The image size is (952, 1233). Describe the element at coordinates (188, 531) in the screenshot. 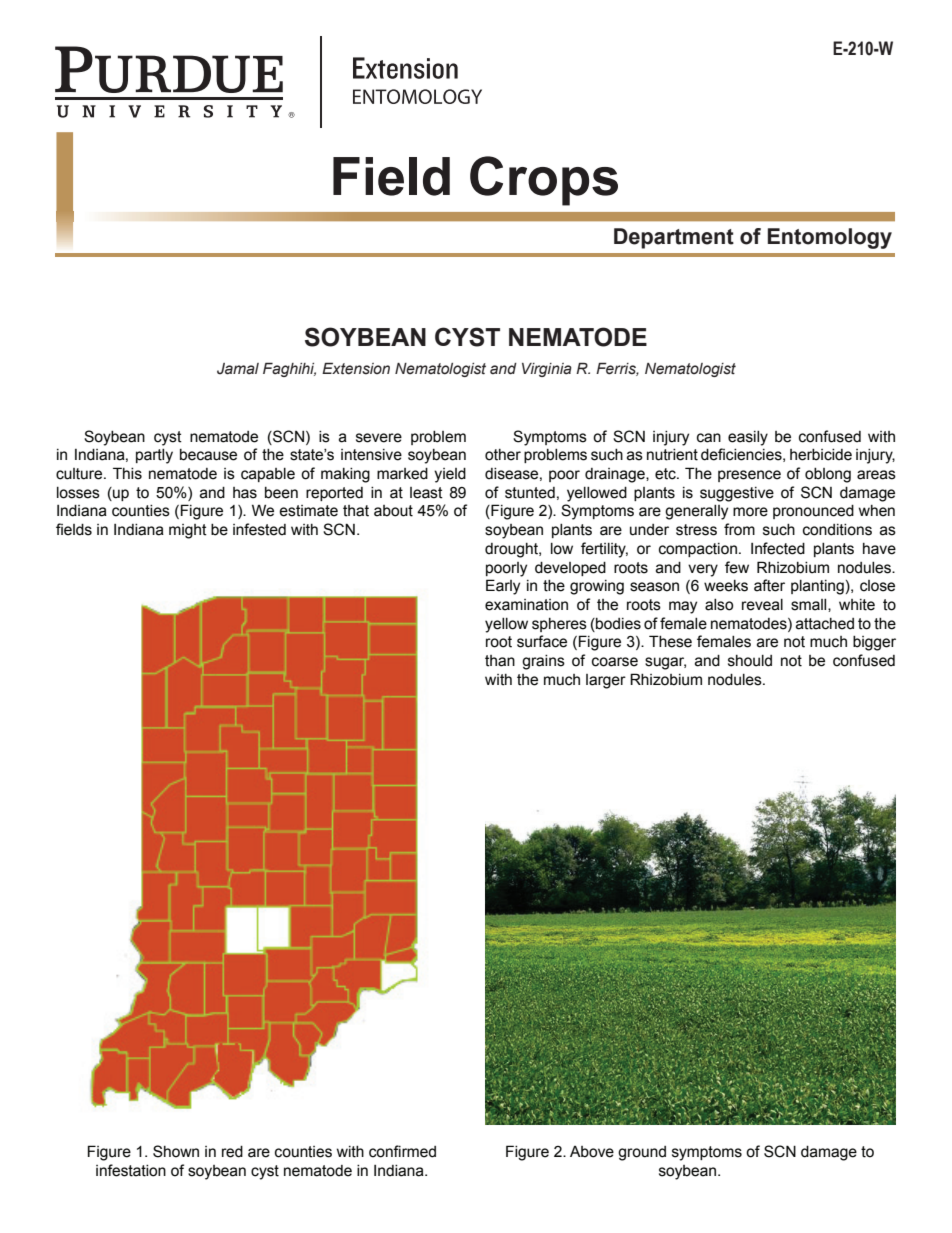

I see `might` at that location.
